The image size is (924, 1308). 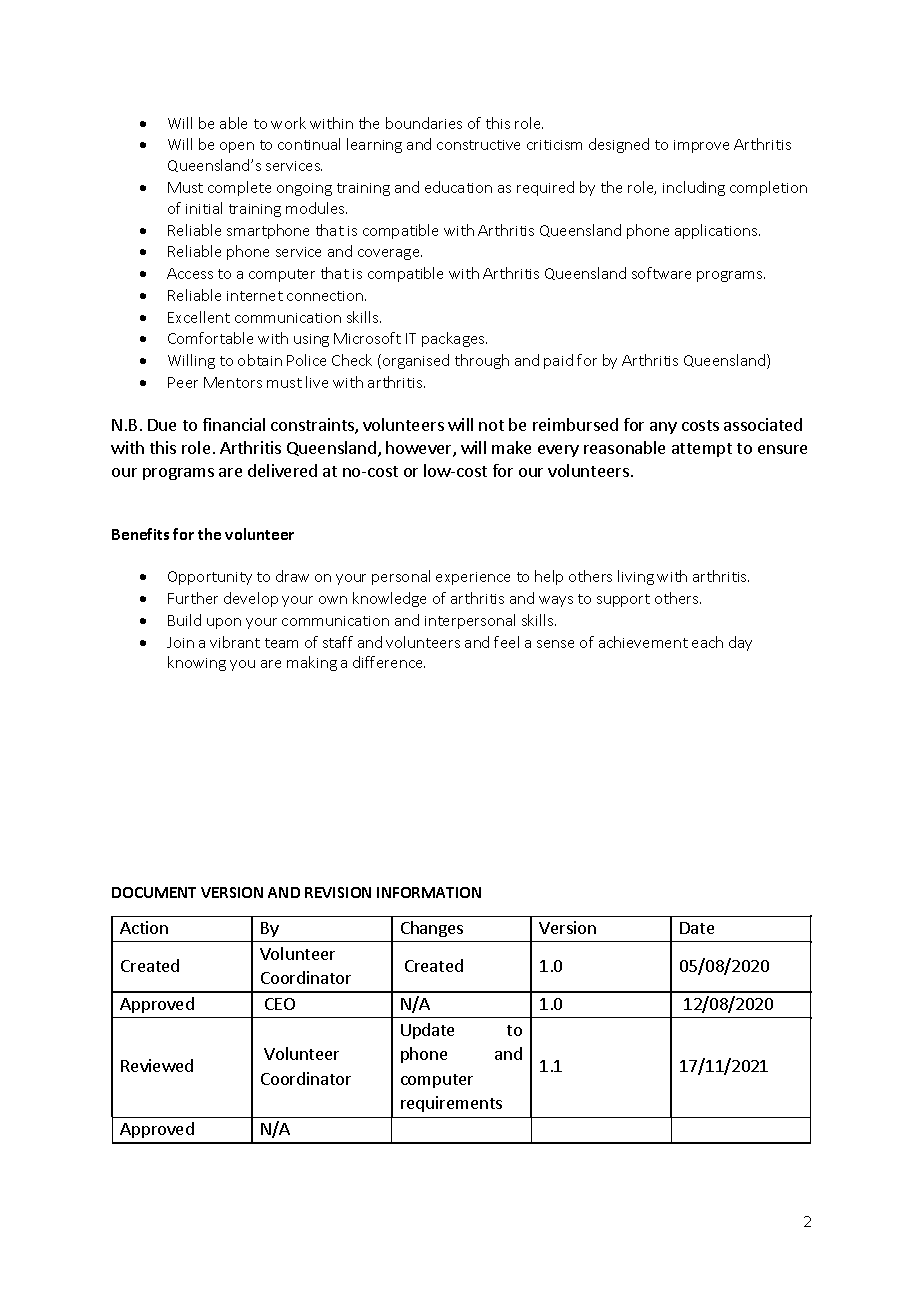 What do you see at coordinates (157, 1065) in the screenshot?
I see `Reviewed` at bounding box center [157, 1065].
